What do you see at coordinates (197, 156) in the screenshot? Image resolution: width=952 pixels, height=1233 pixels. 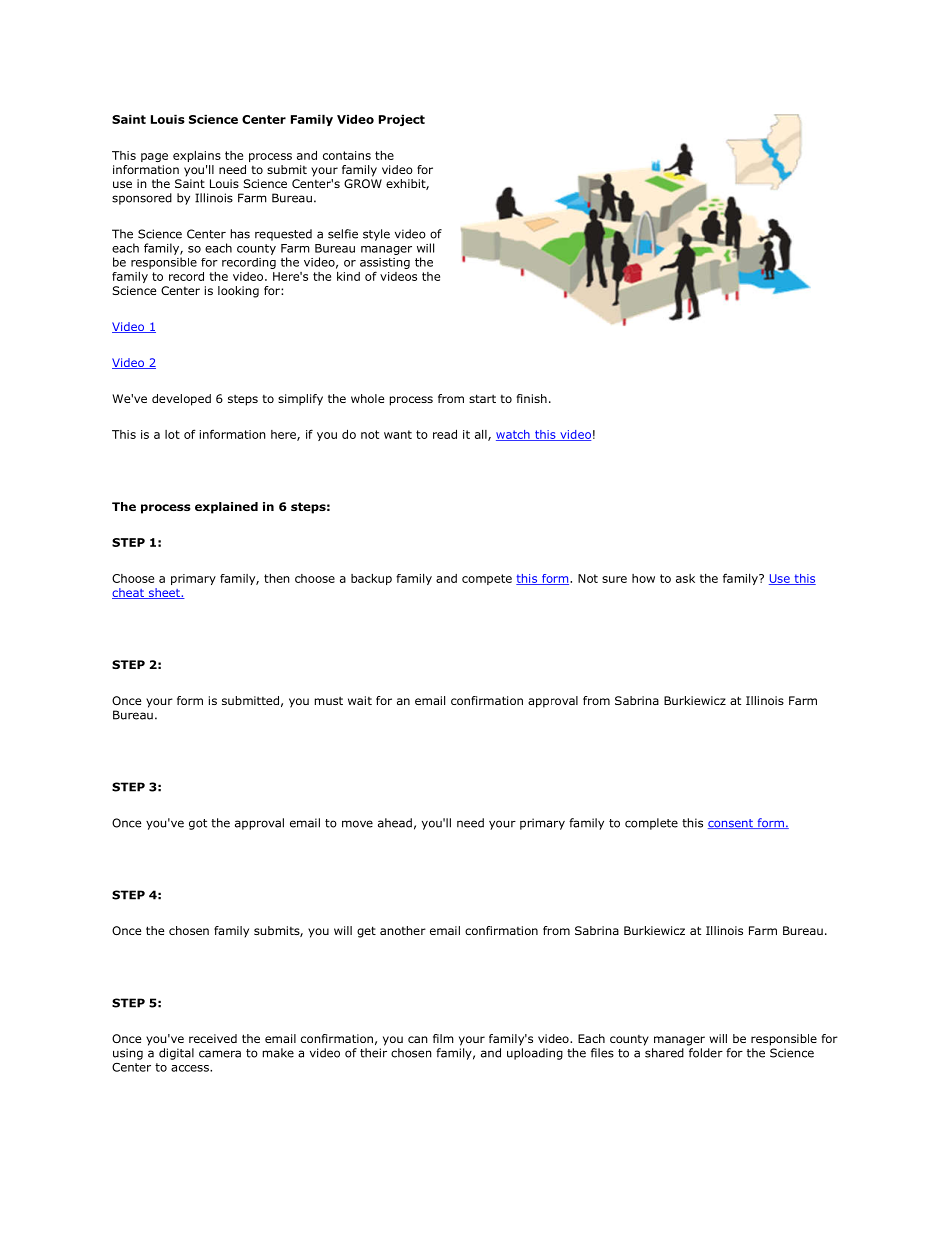 I see `explains` at bounding box center [197, 156].
